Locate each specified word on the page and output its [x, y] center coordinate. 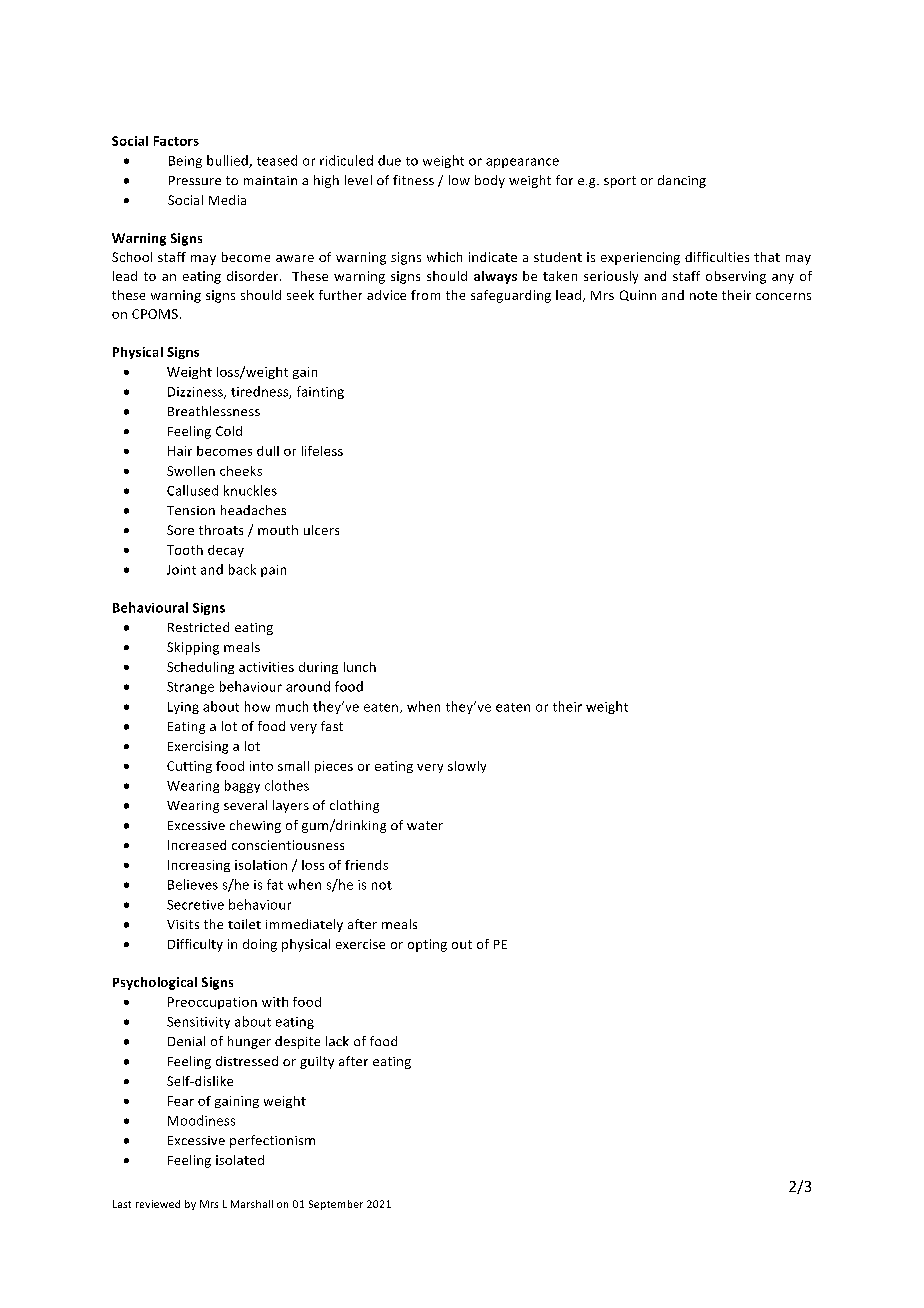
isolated [240, 1160]
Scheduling [200, 668]
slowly [467, 767]
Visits [183, 924]
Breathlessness [214, 411]
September [336, 1205]
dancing [682, 181]
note [703, 295]
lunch [360, 667]
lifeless [322, 451]
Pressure [195, 180]
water [425, 825]
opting [427, 945]
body [490, 181]
